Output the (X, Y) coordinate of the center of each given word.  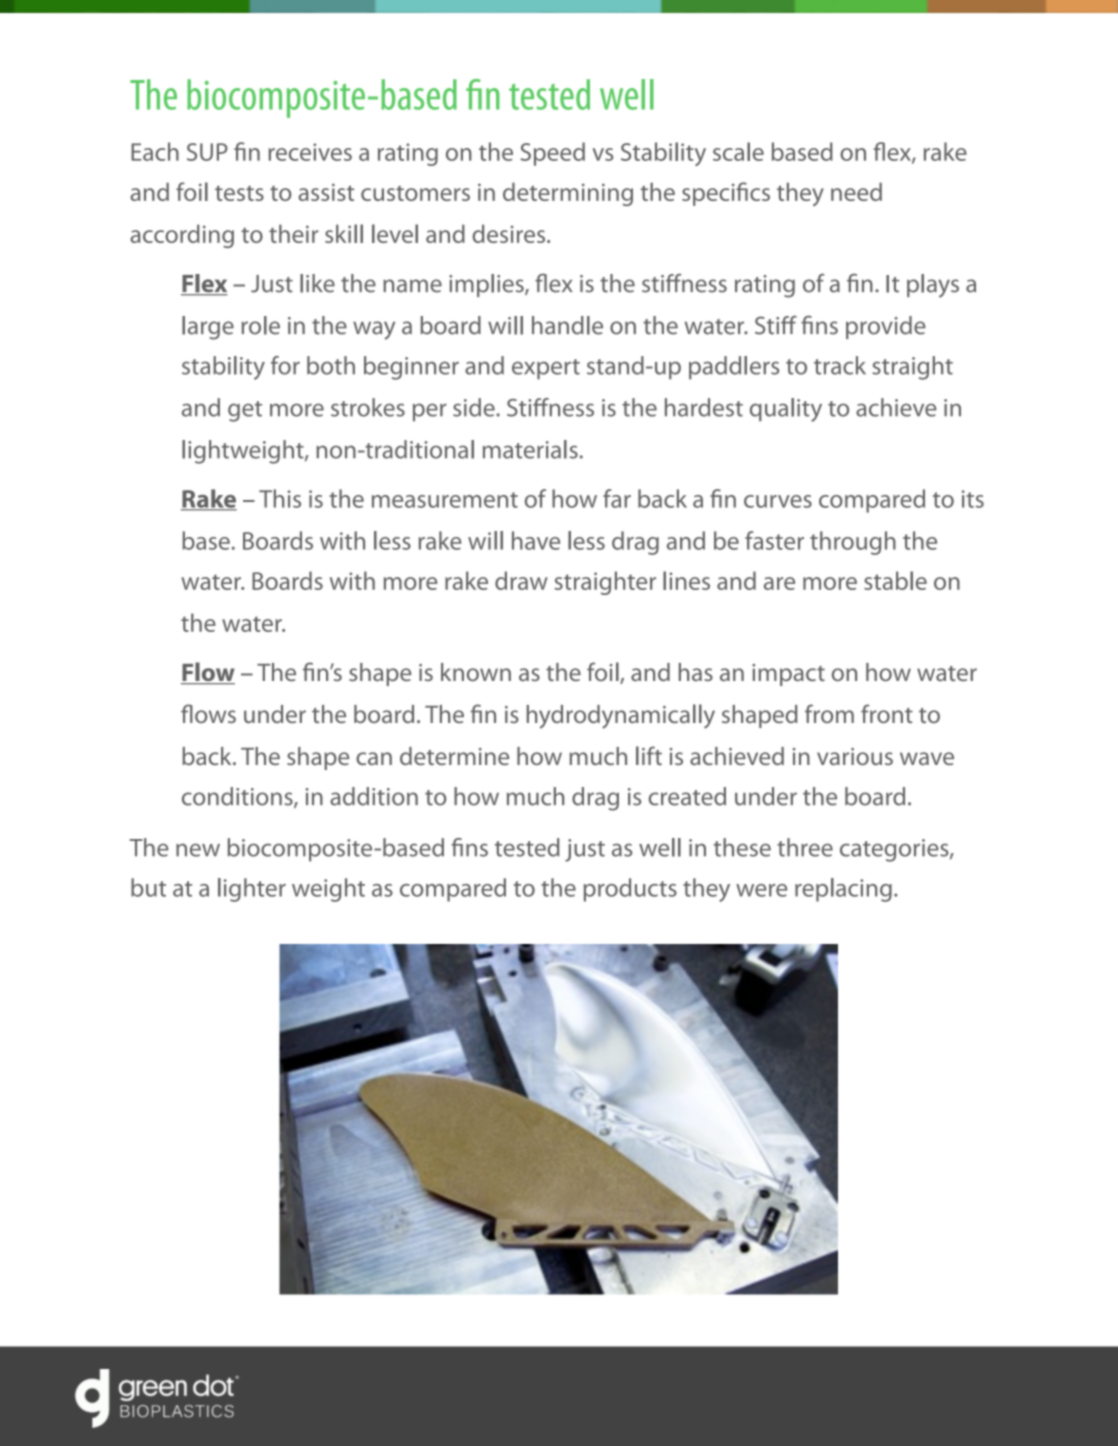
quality (786, 410)
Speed (552, 154)
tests (239, 193)
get (245, 411)
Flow (208, 673)
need (856, 191)
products (630, 890)
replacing (843, 890)
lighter (252, 890)
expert (546, 369)
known (476, 672)
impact (788, 675)
